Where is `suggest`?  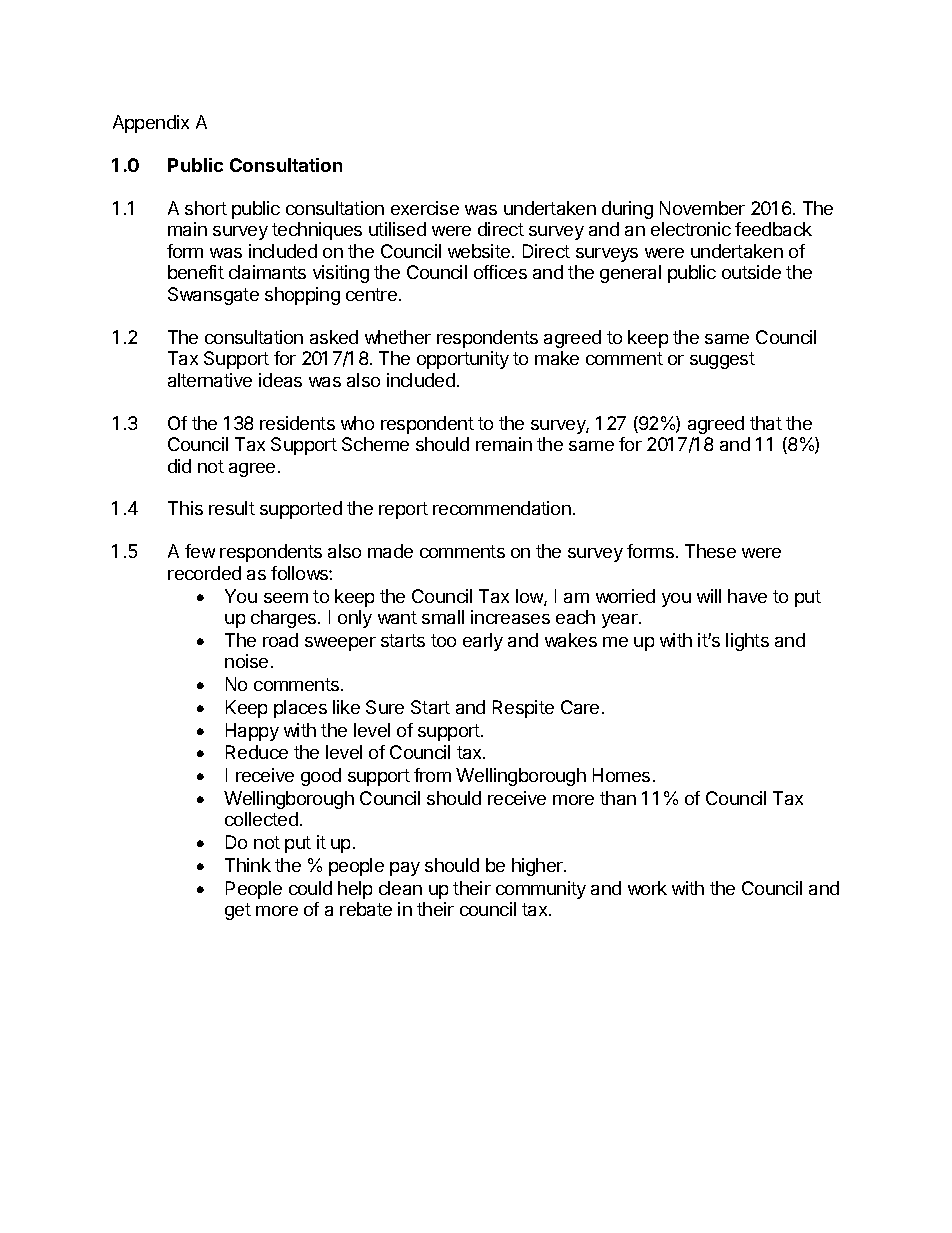 suggest is located at coordinates (722, 360).
